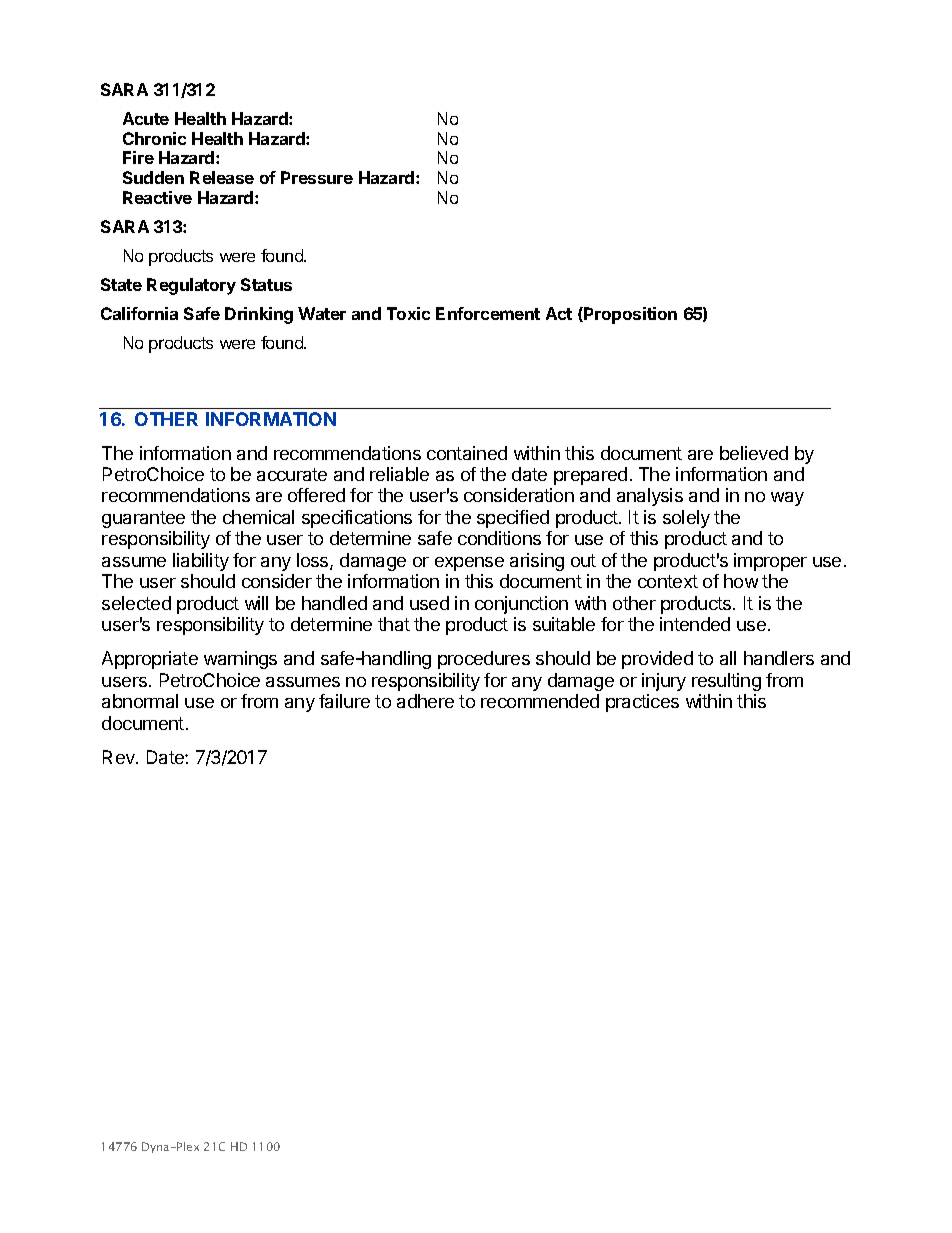 This screenshot has height=1233, width=952. What do you see at coordinates (259, 315) in the screenshot?
I see `Drinking` at bounding box center [259, 315].
